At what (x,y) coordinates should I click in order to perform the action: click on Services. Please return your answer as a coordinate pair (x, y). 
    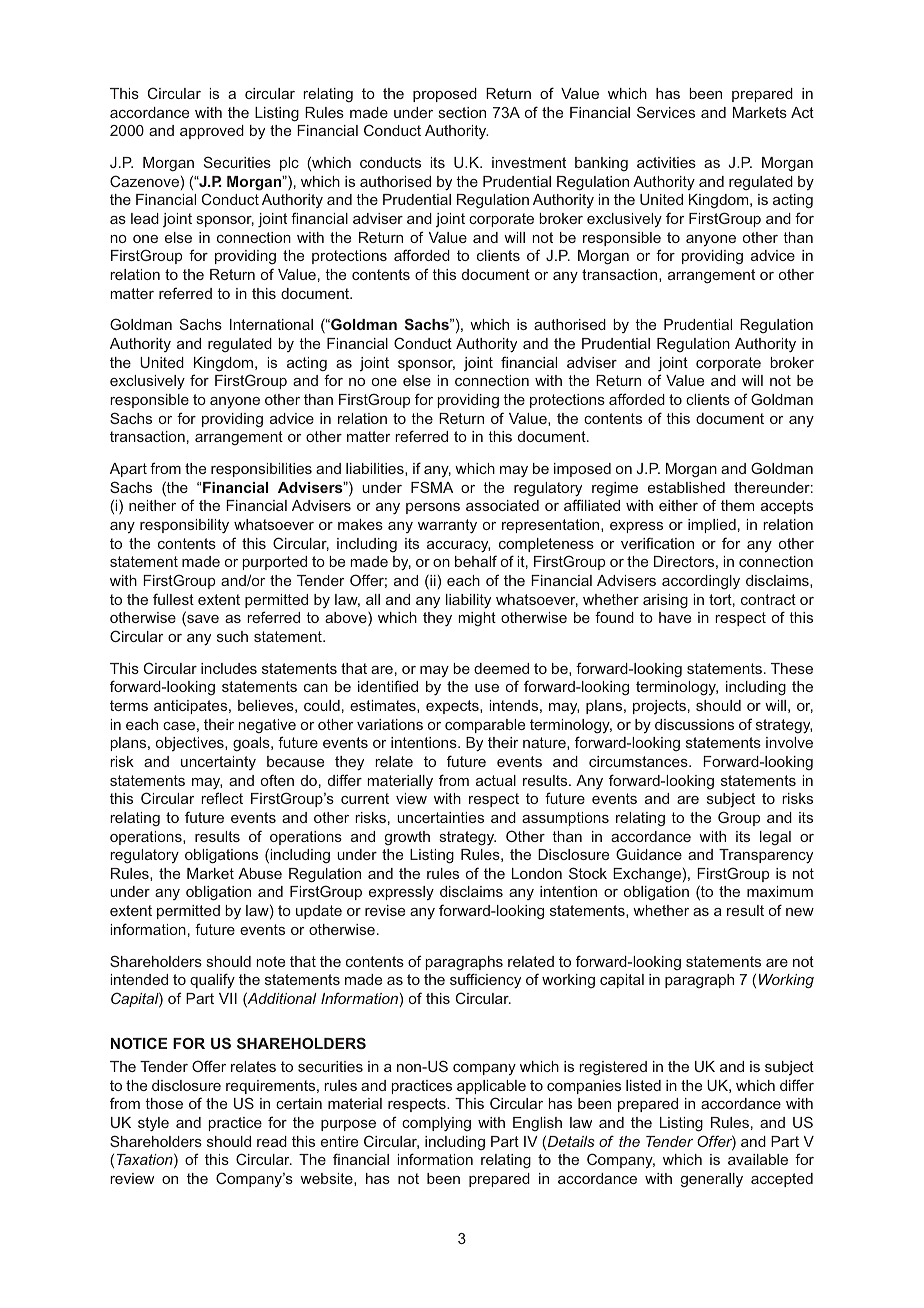
    Looking at the image, I should click on (666, 112).
